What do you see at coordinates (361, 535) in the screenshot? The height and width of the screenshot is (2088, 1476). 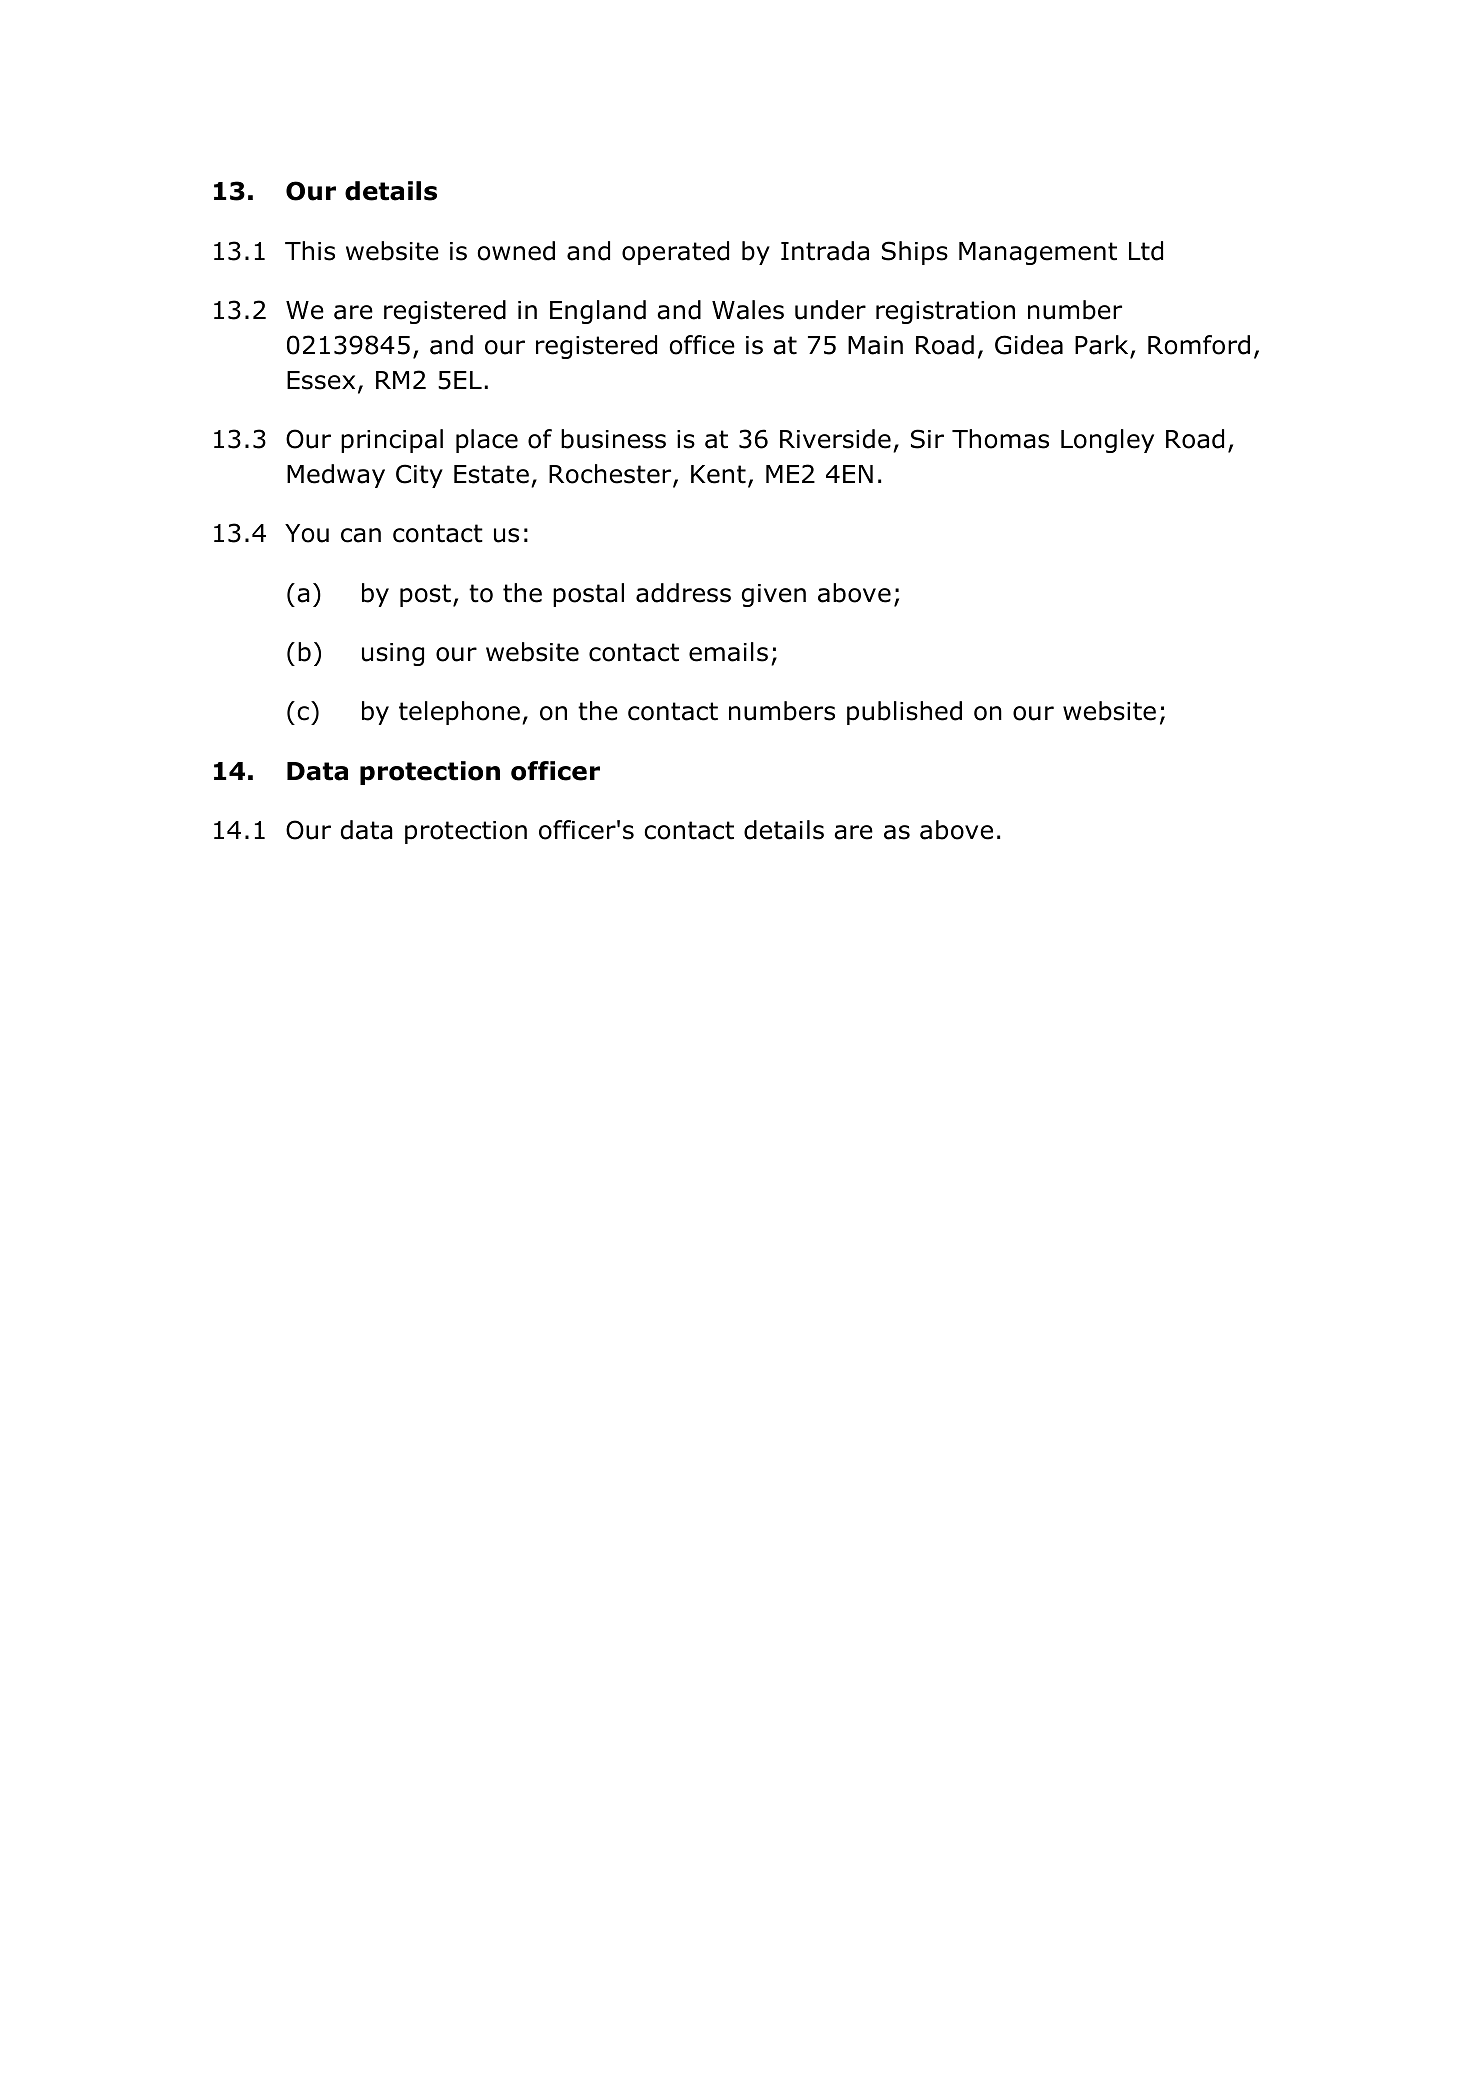 I see `can` at bounding box center [361, 535].
